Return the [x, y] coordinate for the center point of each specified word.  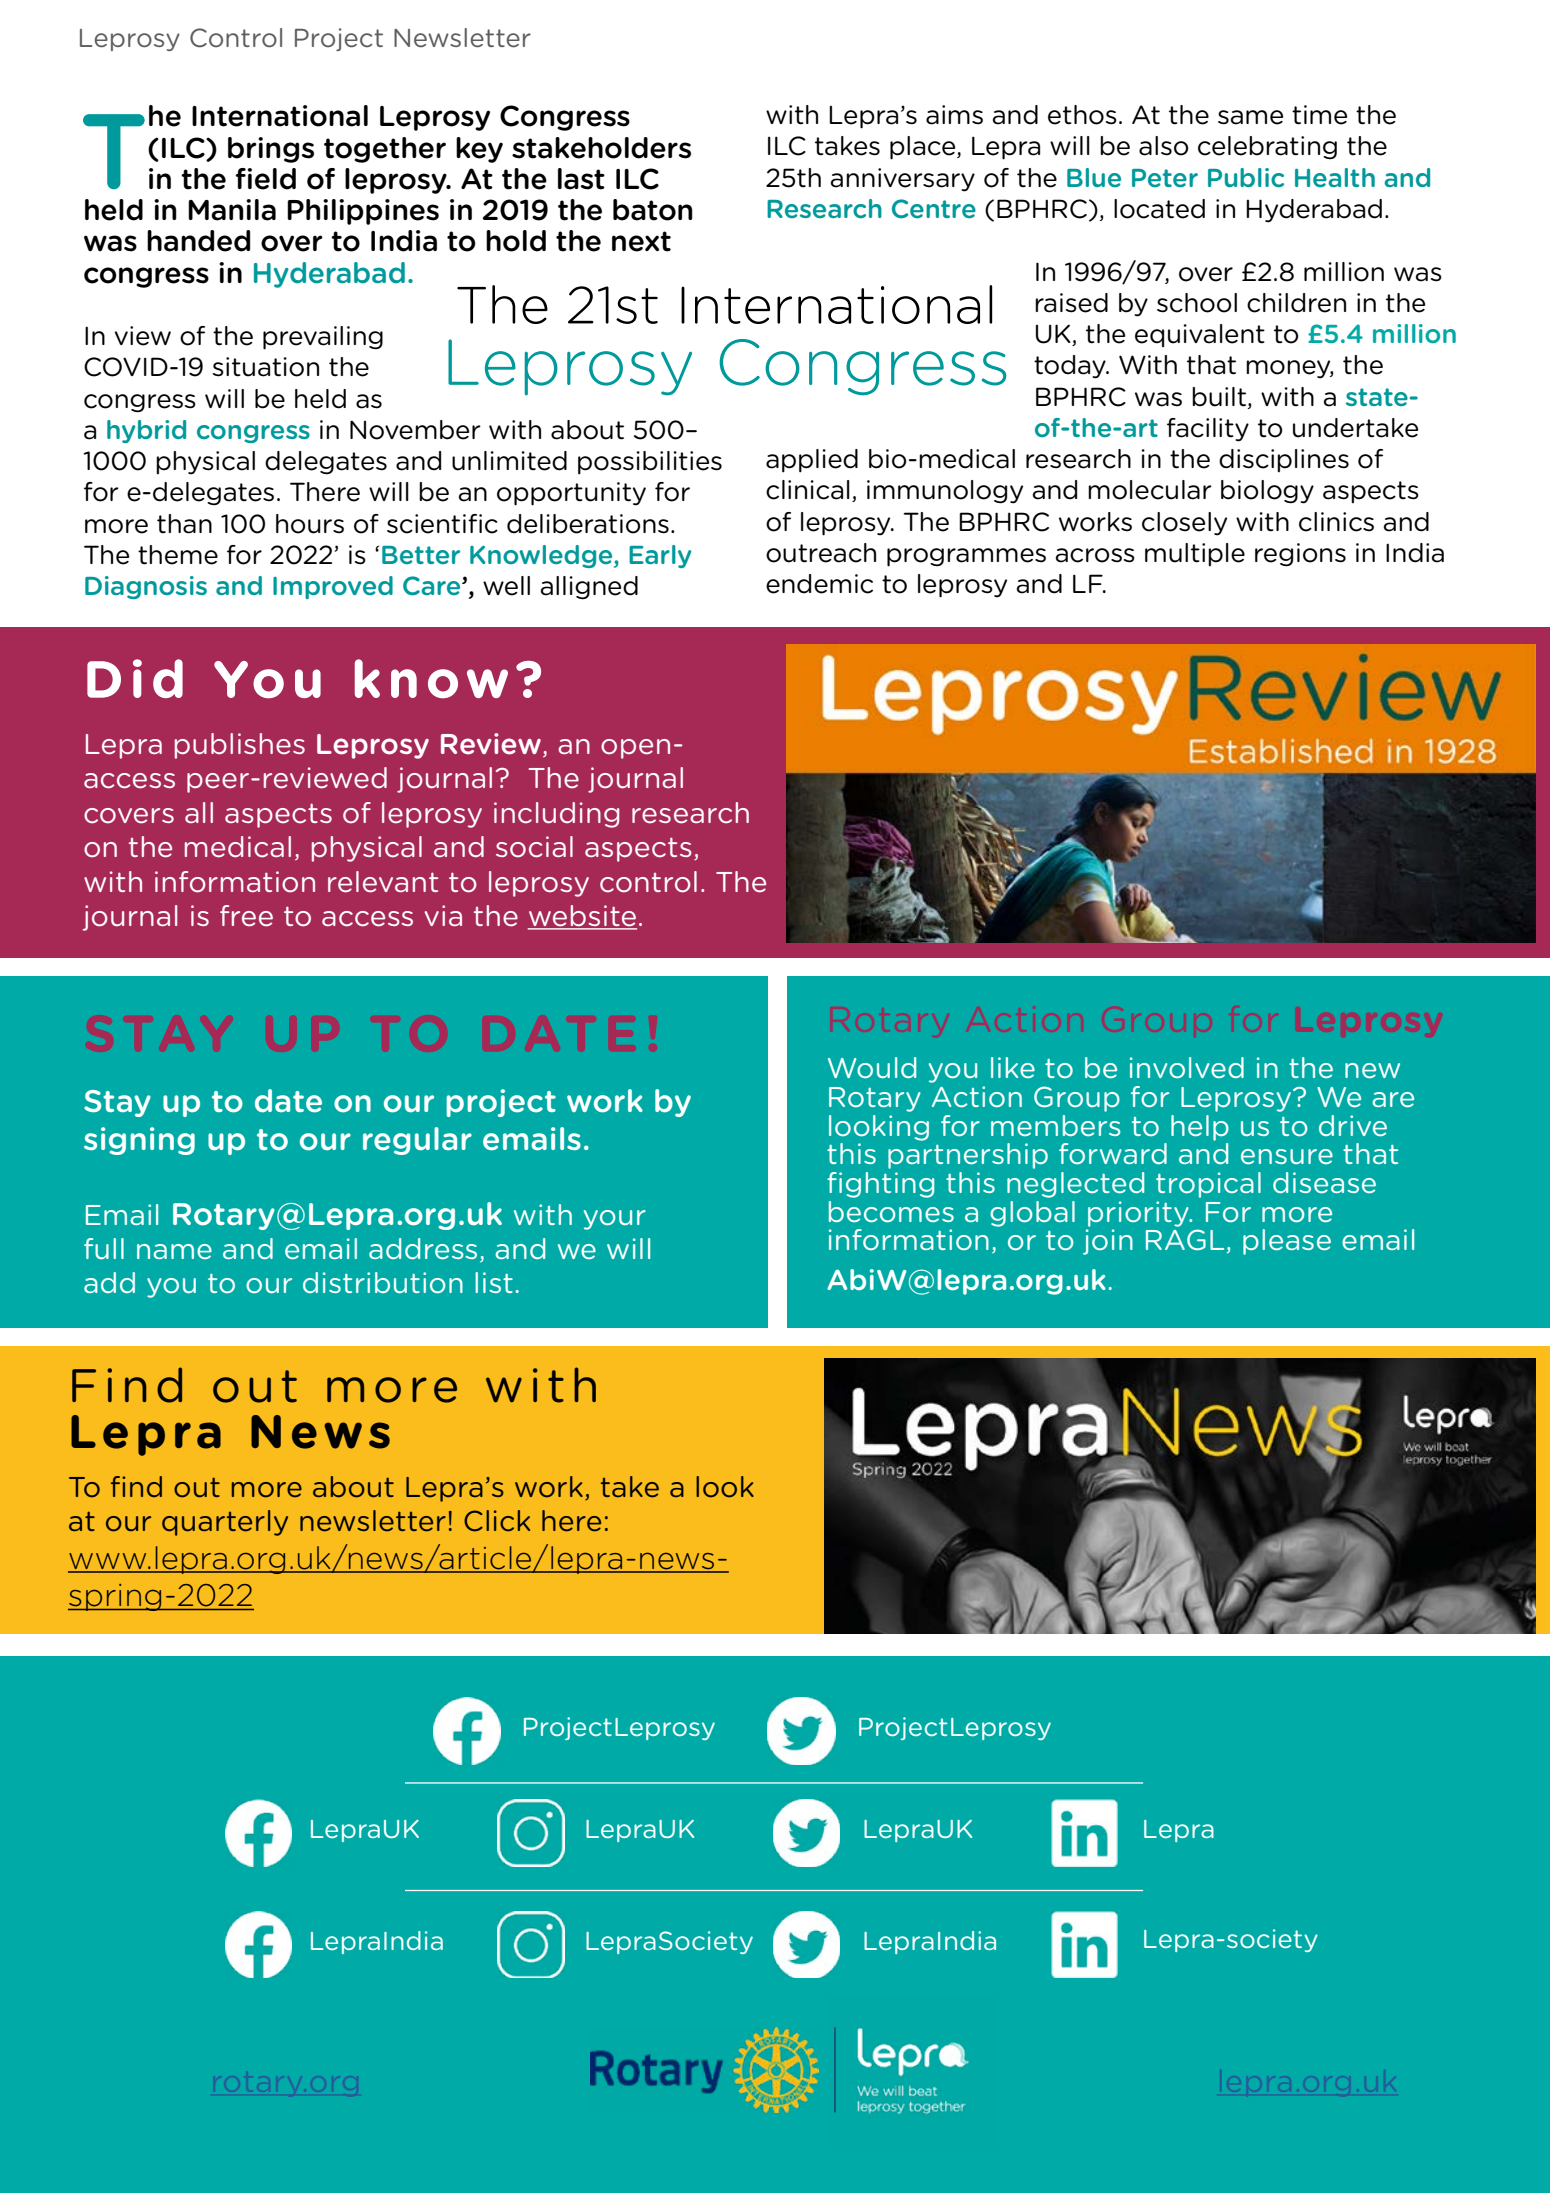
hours [310, 524]
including [556, 815]
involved [1187, 1067]
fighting [880, 1185]
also [1164, 146]
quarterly [225, 1523]
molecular [1150, 490]
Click [497, 1521]
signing [139, 1141]
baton [653, 210]
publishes [240, 746]
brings [271, 150]
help [1200, 1128]
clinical [808, 490]
